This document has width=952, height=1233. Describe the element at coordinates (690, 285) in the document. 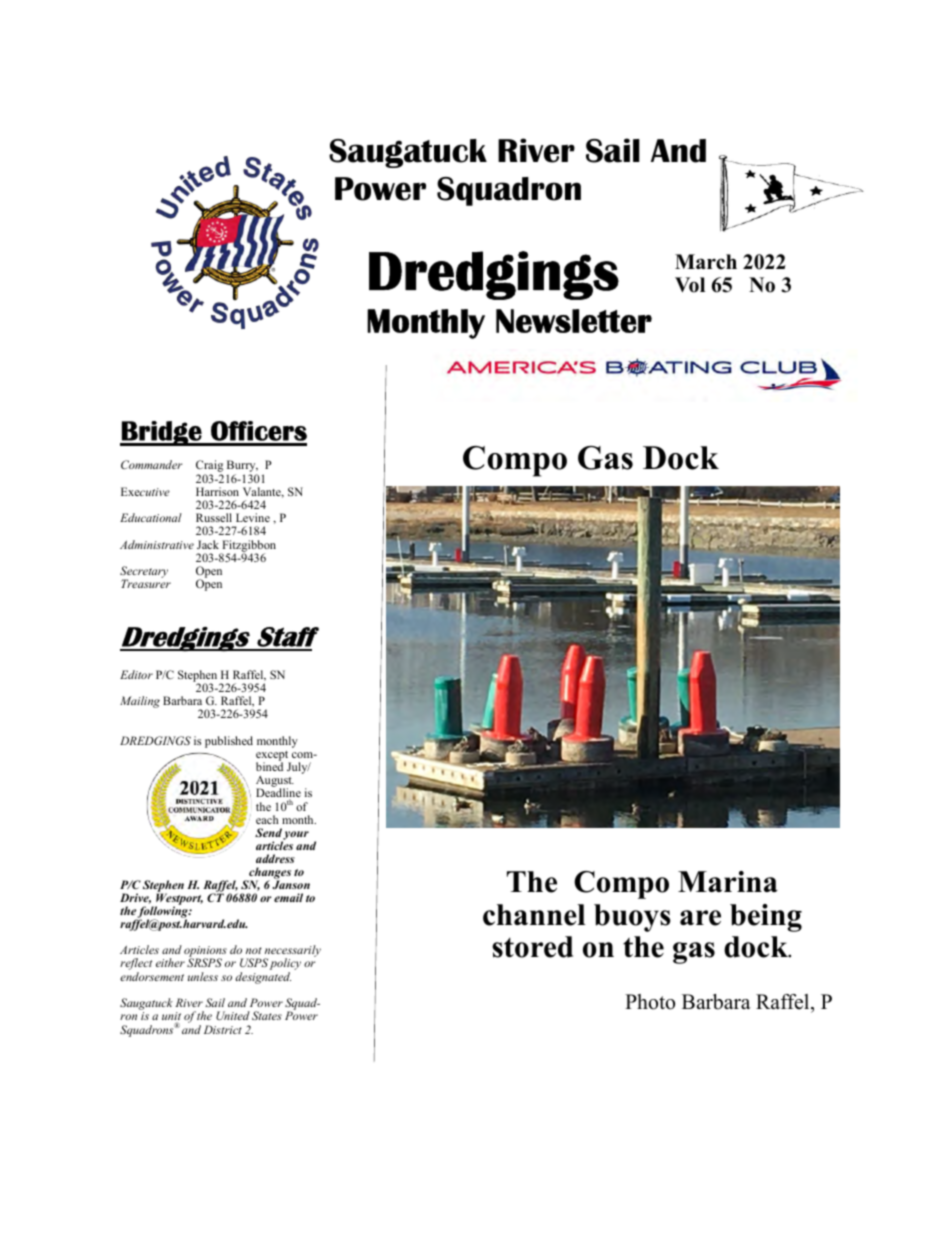

I see `Vol` at that location.
